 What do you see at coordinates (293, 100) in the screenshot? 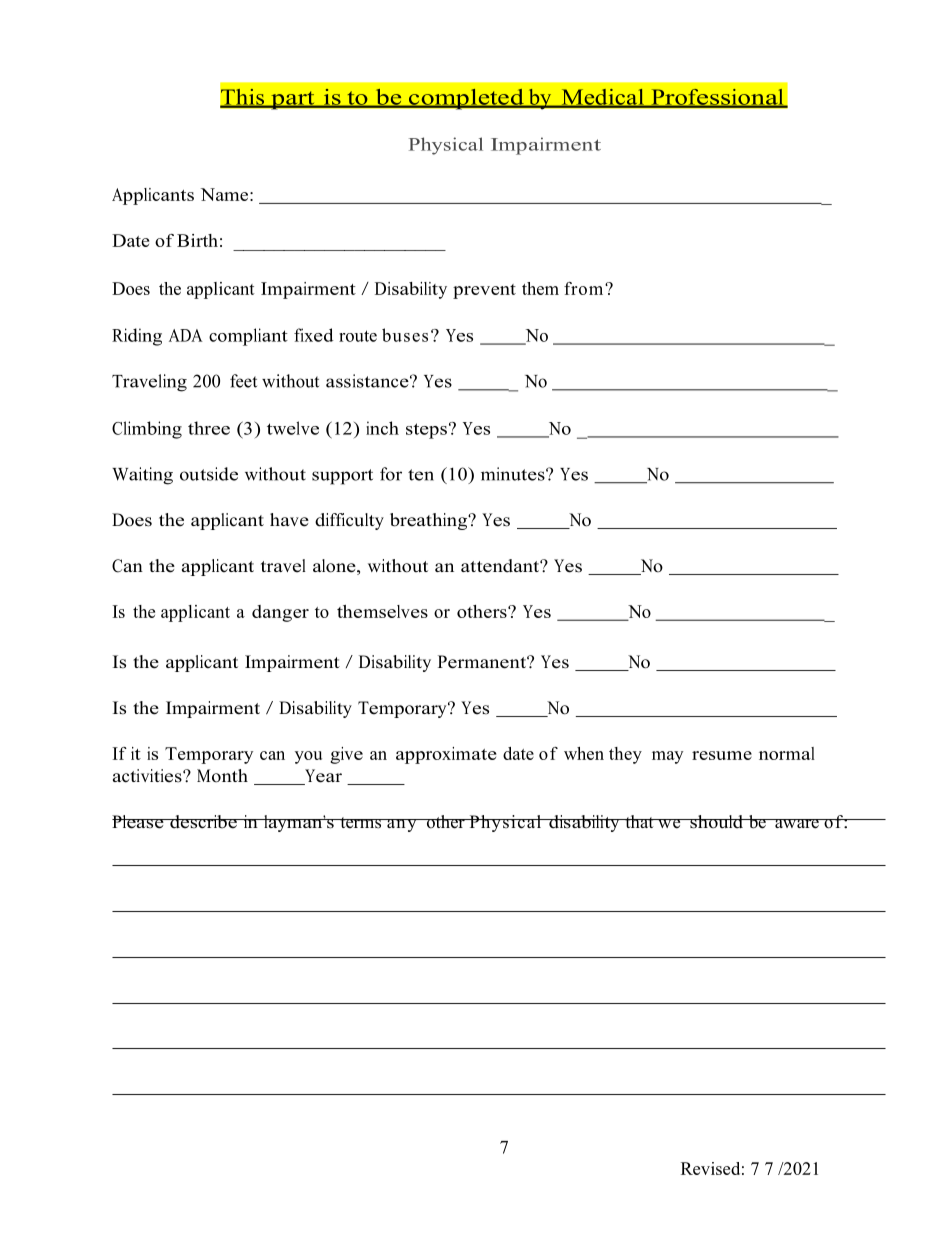
I see `part` at bounding box center [293, 100].
